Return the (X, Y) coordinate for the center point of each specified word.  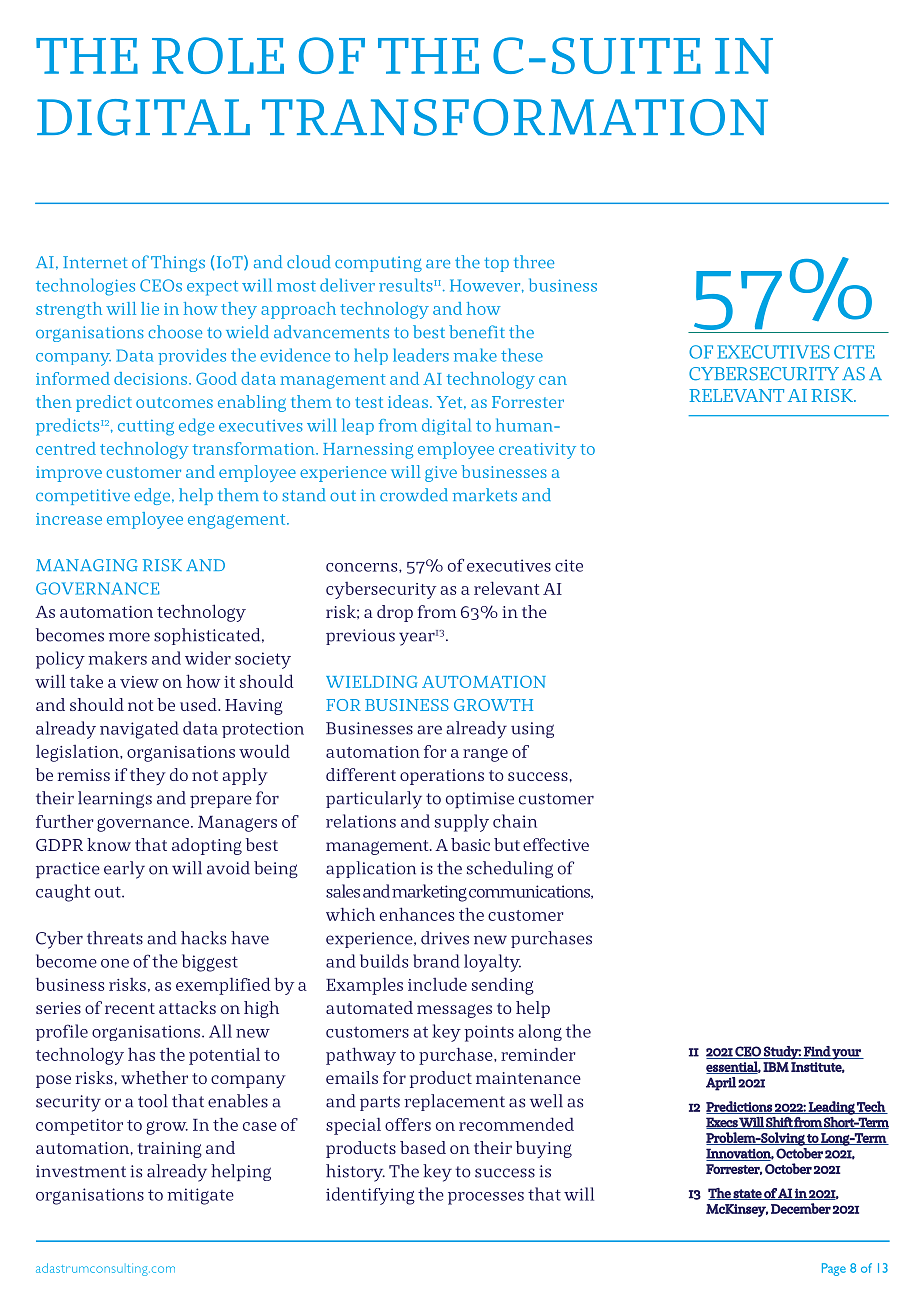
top (496, 264)
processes (486, 1198)
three (534, 262)
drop (395, 613)
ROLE (218, 55)
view (139, 682)
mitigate (200, 1196)
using (532, 730)
